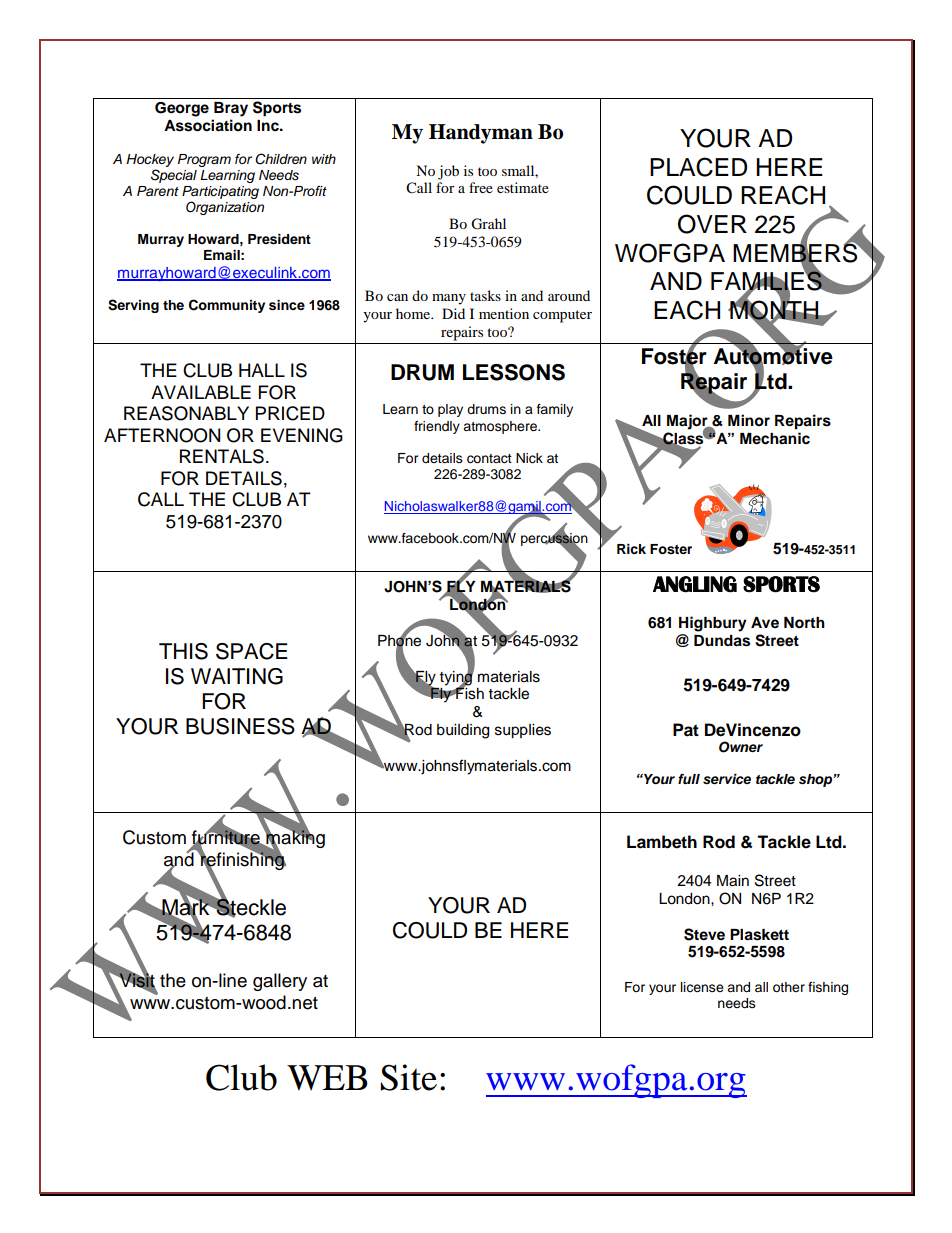  Describe the element at coordinates (489, 459) in the screenshot. I see `contact` at that location.
